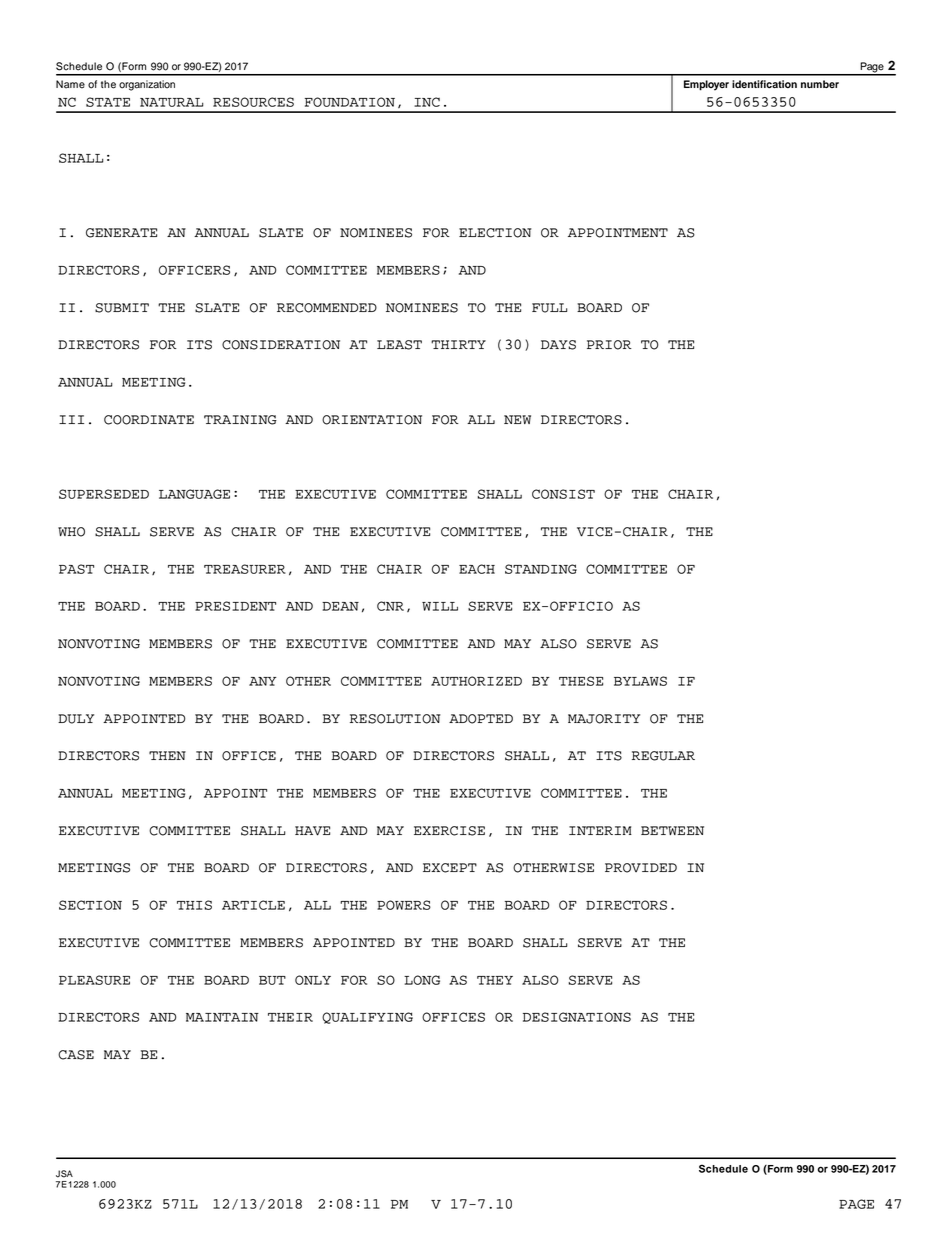 The image size is (952, 1233). What do you see at coordinates (171, 102) in the screenshot?
I see `NATURAL` at bounding box center [171, 102].
